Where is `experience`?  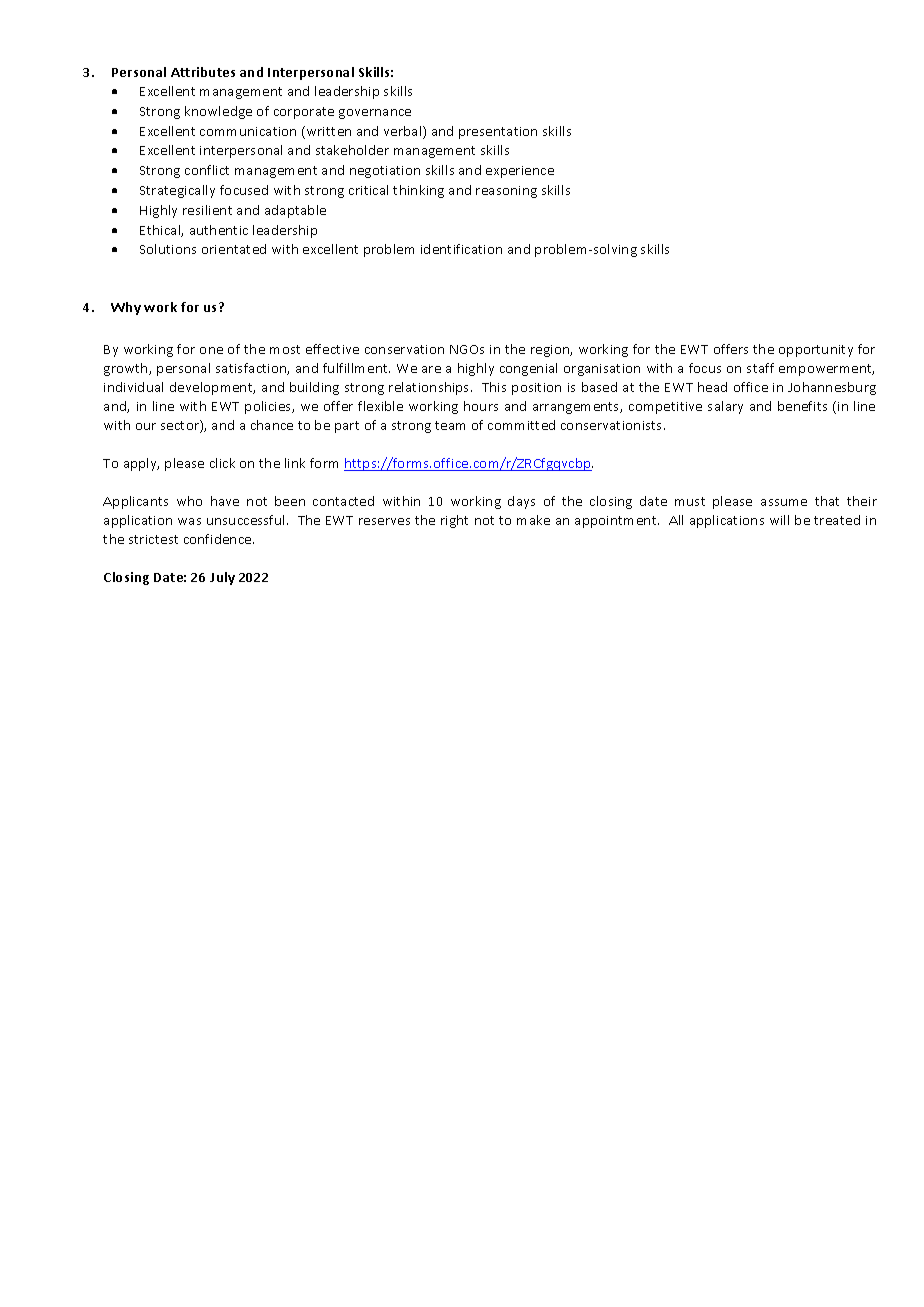
experience is located at coordinates (520, 172).
